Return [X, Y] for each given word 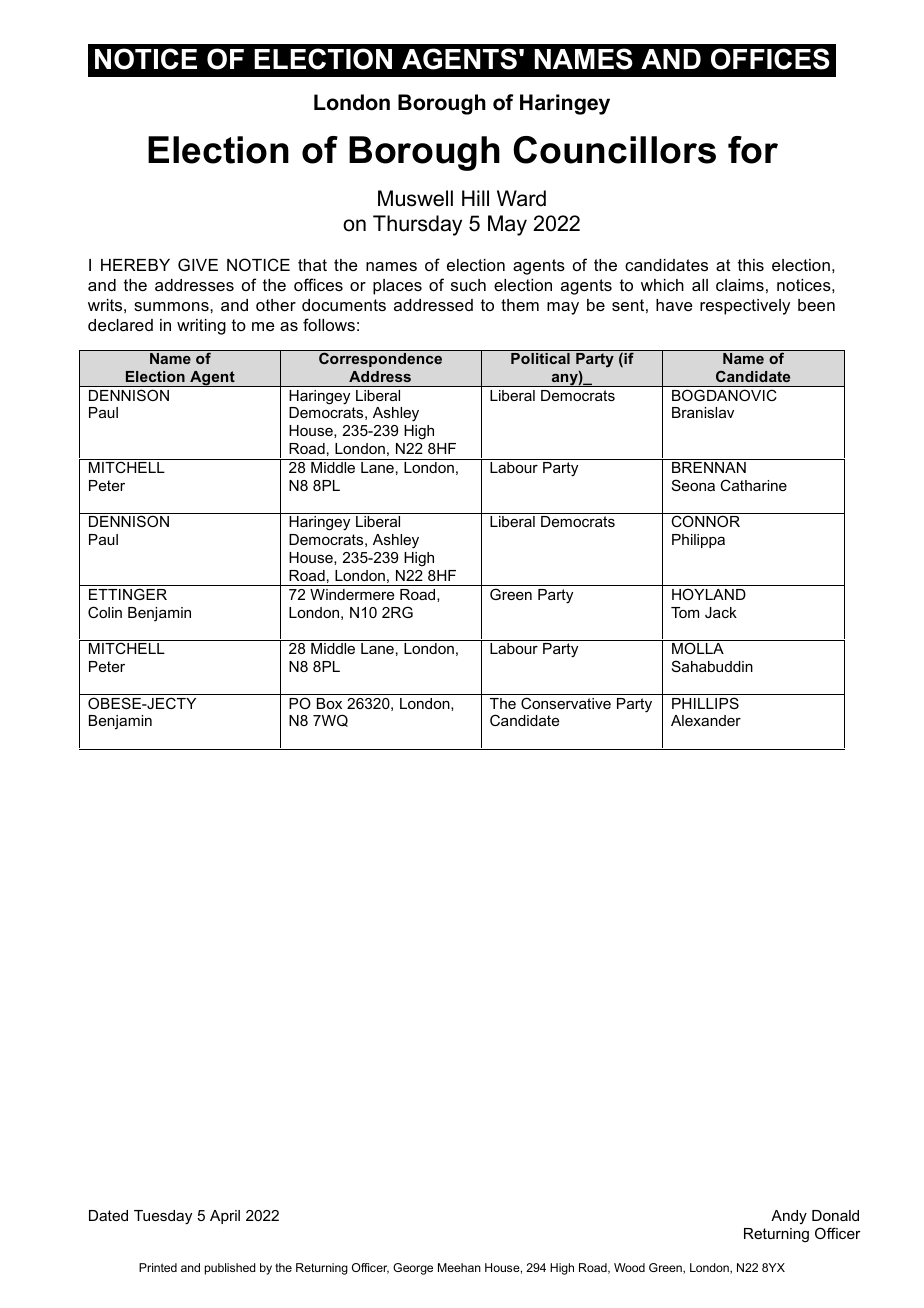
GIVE [198, 264]
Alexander [706, 720]
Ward [521, 198]
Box [329, 703]
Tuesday [163, 1217]
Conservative [566, 703]
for [753, 150]
